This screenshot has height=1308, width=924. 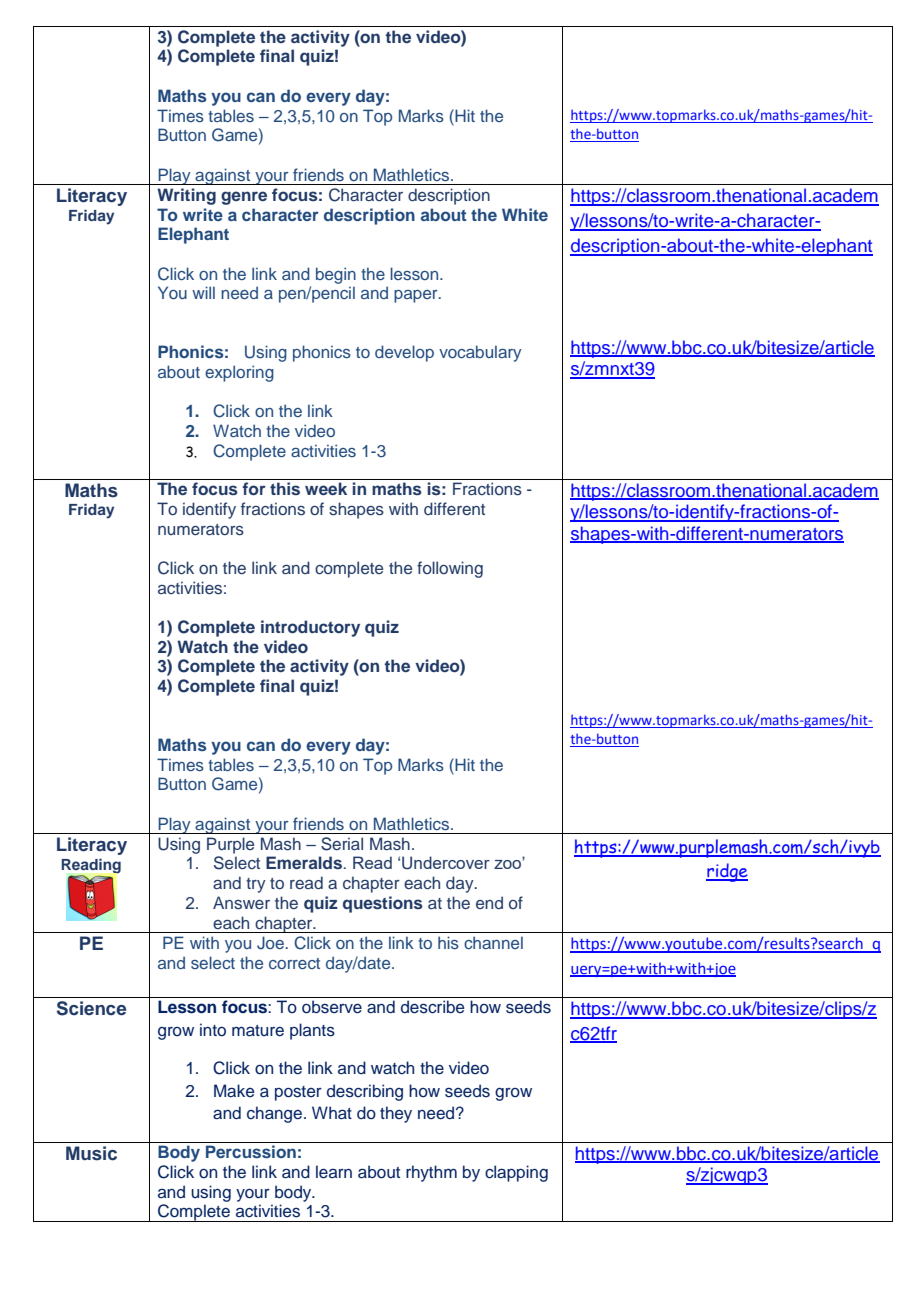 I want to click on genre, so click(x=244, y=198).
